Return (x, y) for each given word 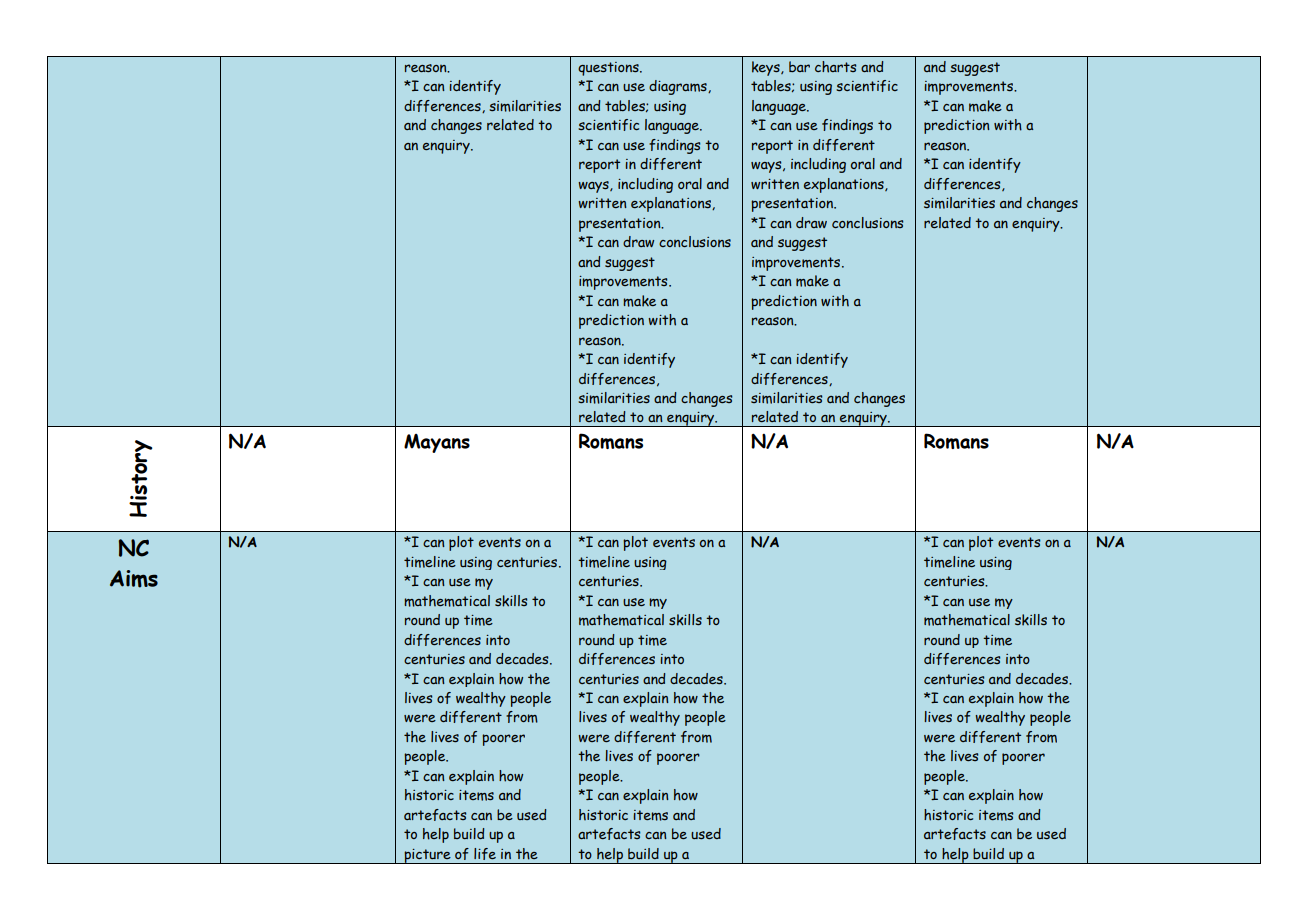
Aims (134, 579)
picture (427, 856)
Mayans (437, 443)
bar (799, 66)
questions (609, 69)
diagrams (679, 87)
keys (767, 68)
